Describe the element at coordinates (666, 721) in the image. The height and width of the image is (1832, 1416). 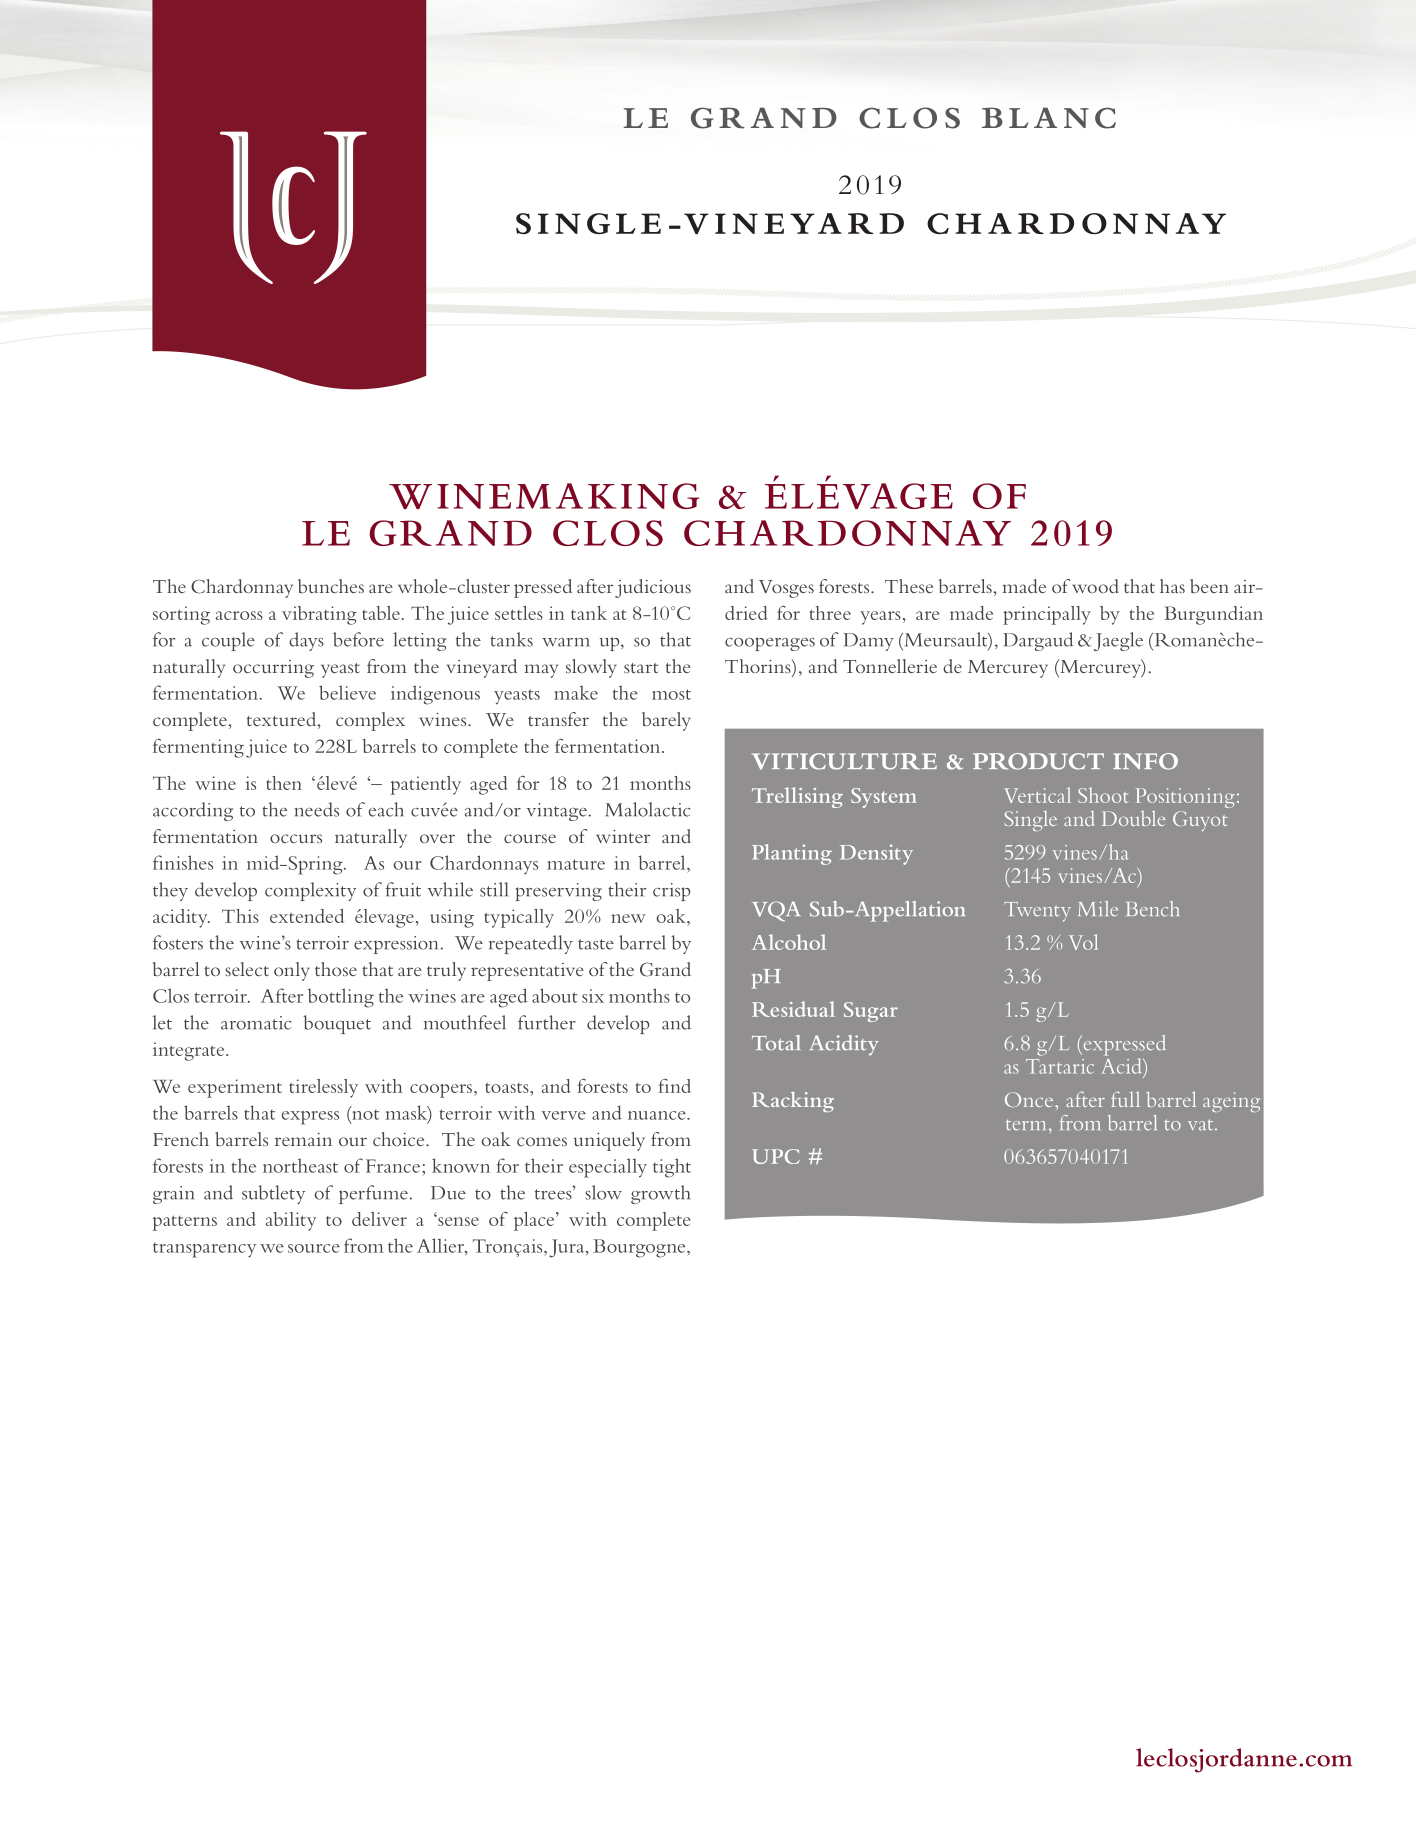
I see `barely` at that location.
